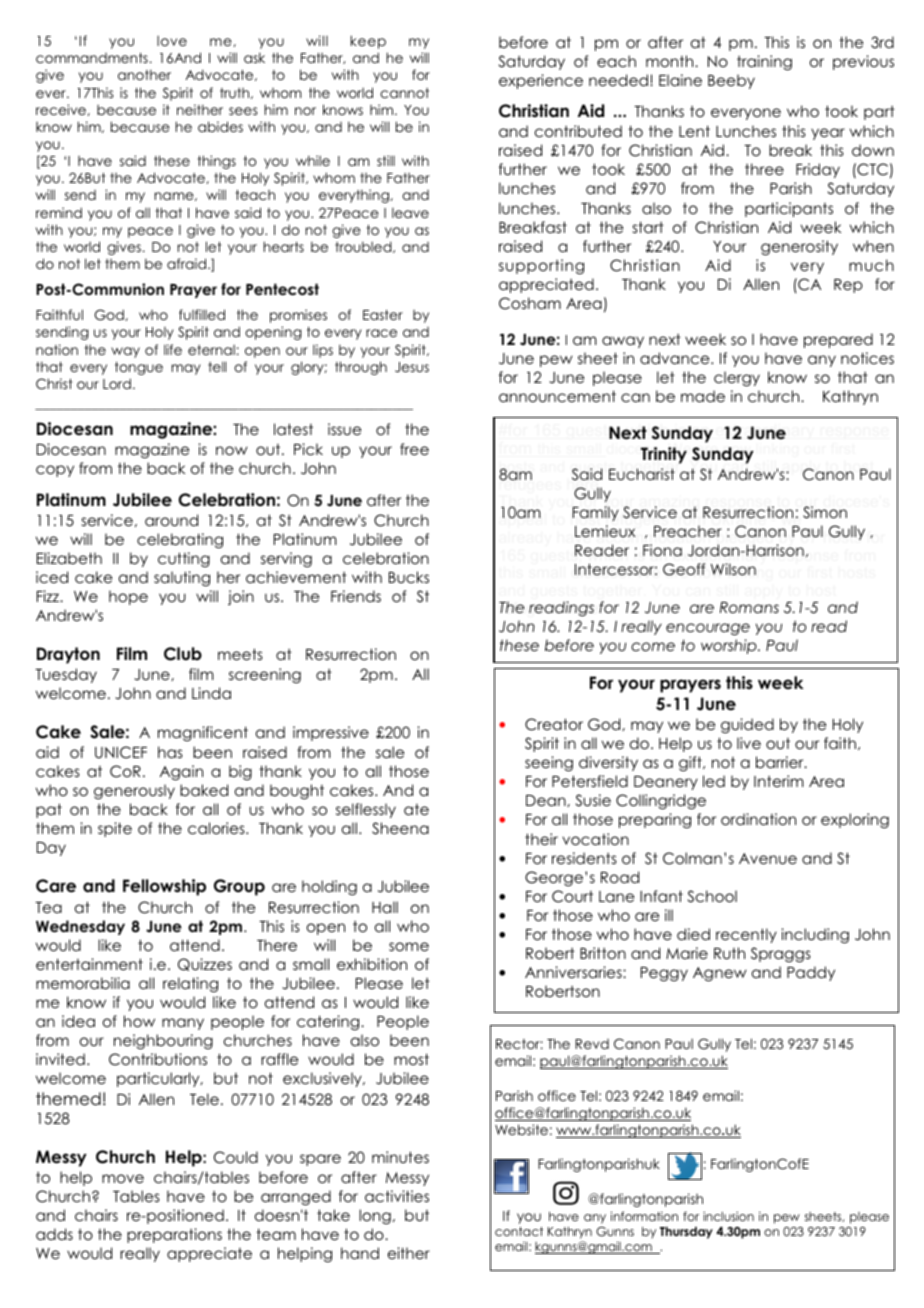  I want to click on recently, so click(746, 935).
